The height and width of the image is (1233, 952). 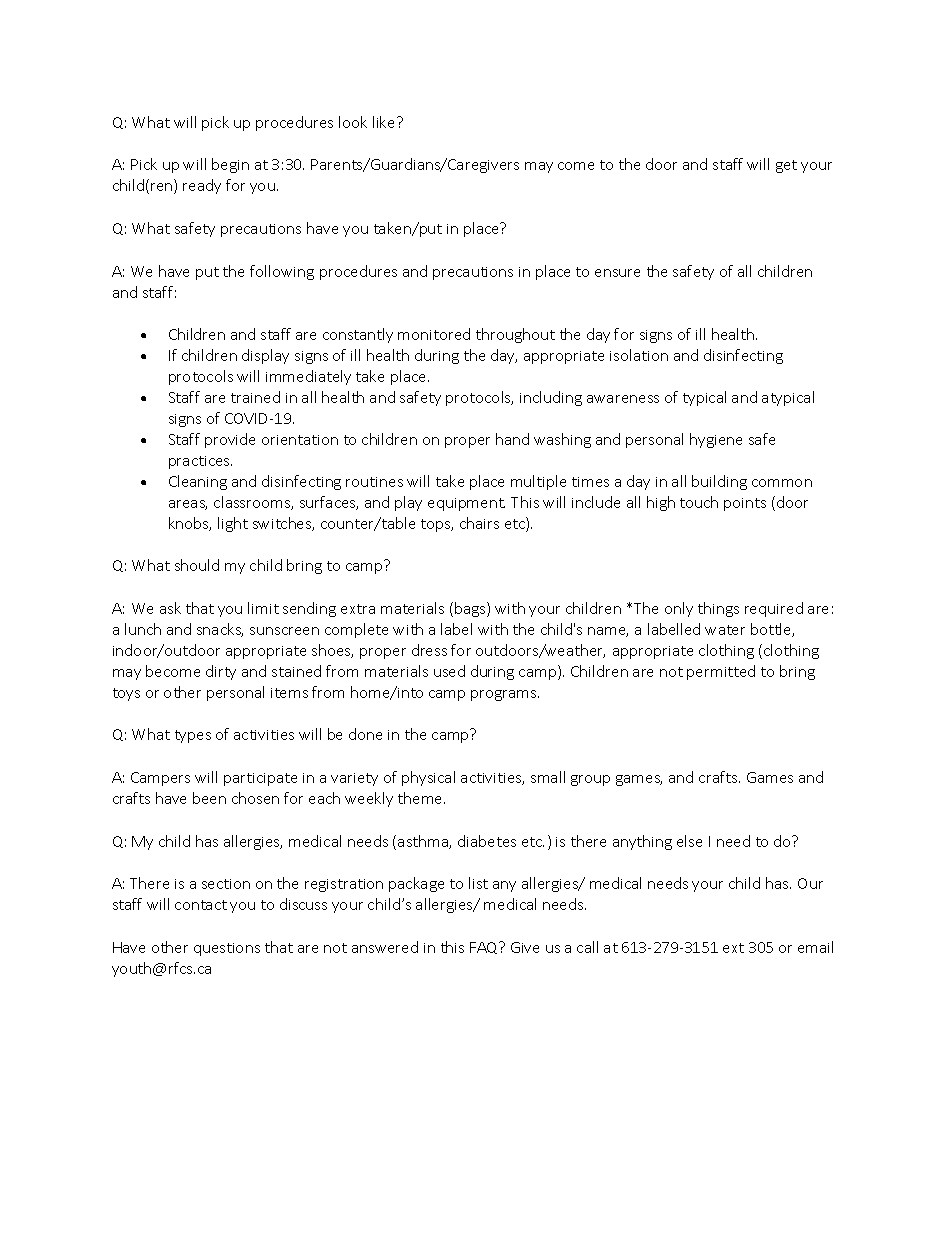 I want to click on types, so click(x=193, y=736).
